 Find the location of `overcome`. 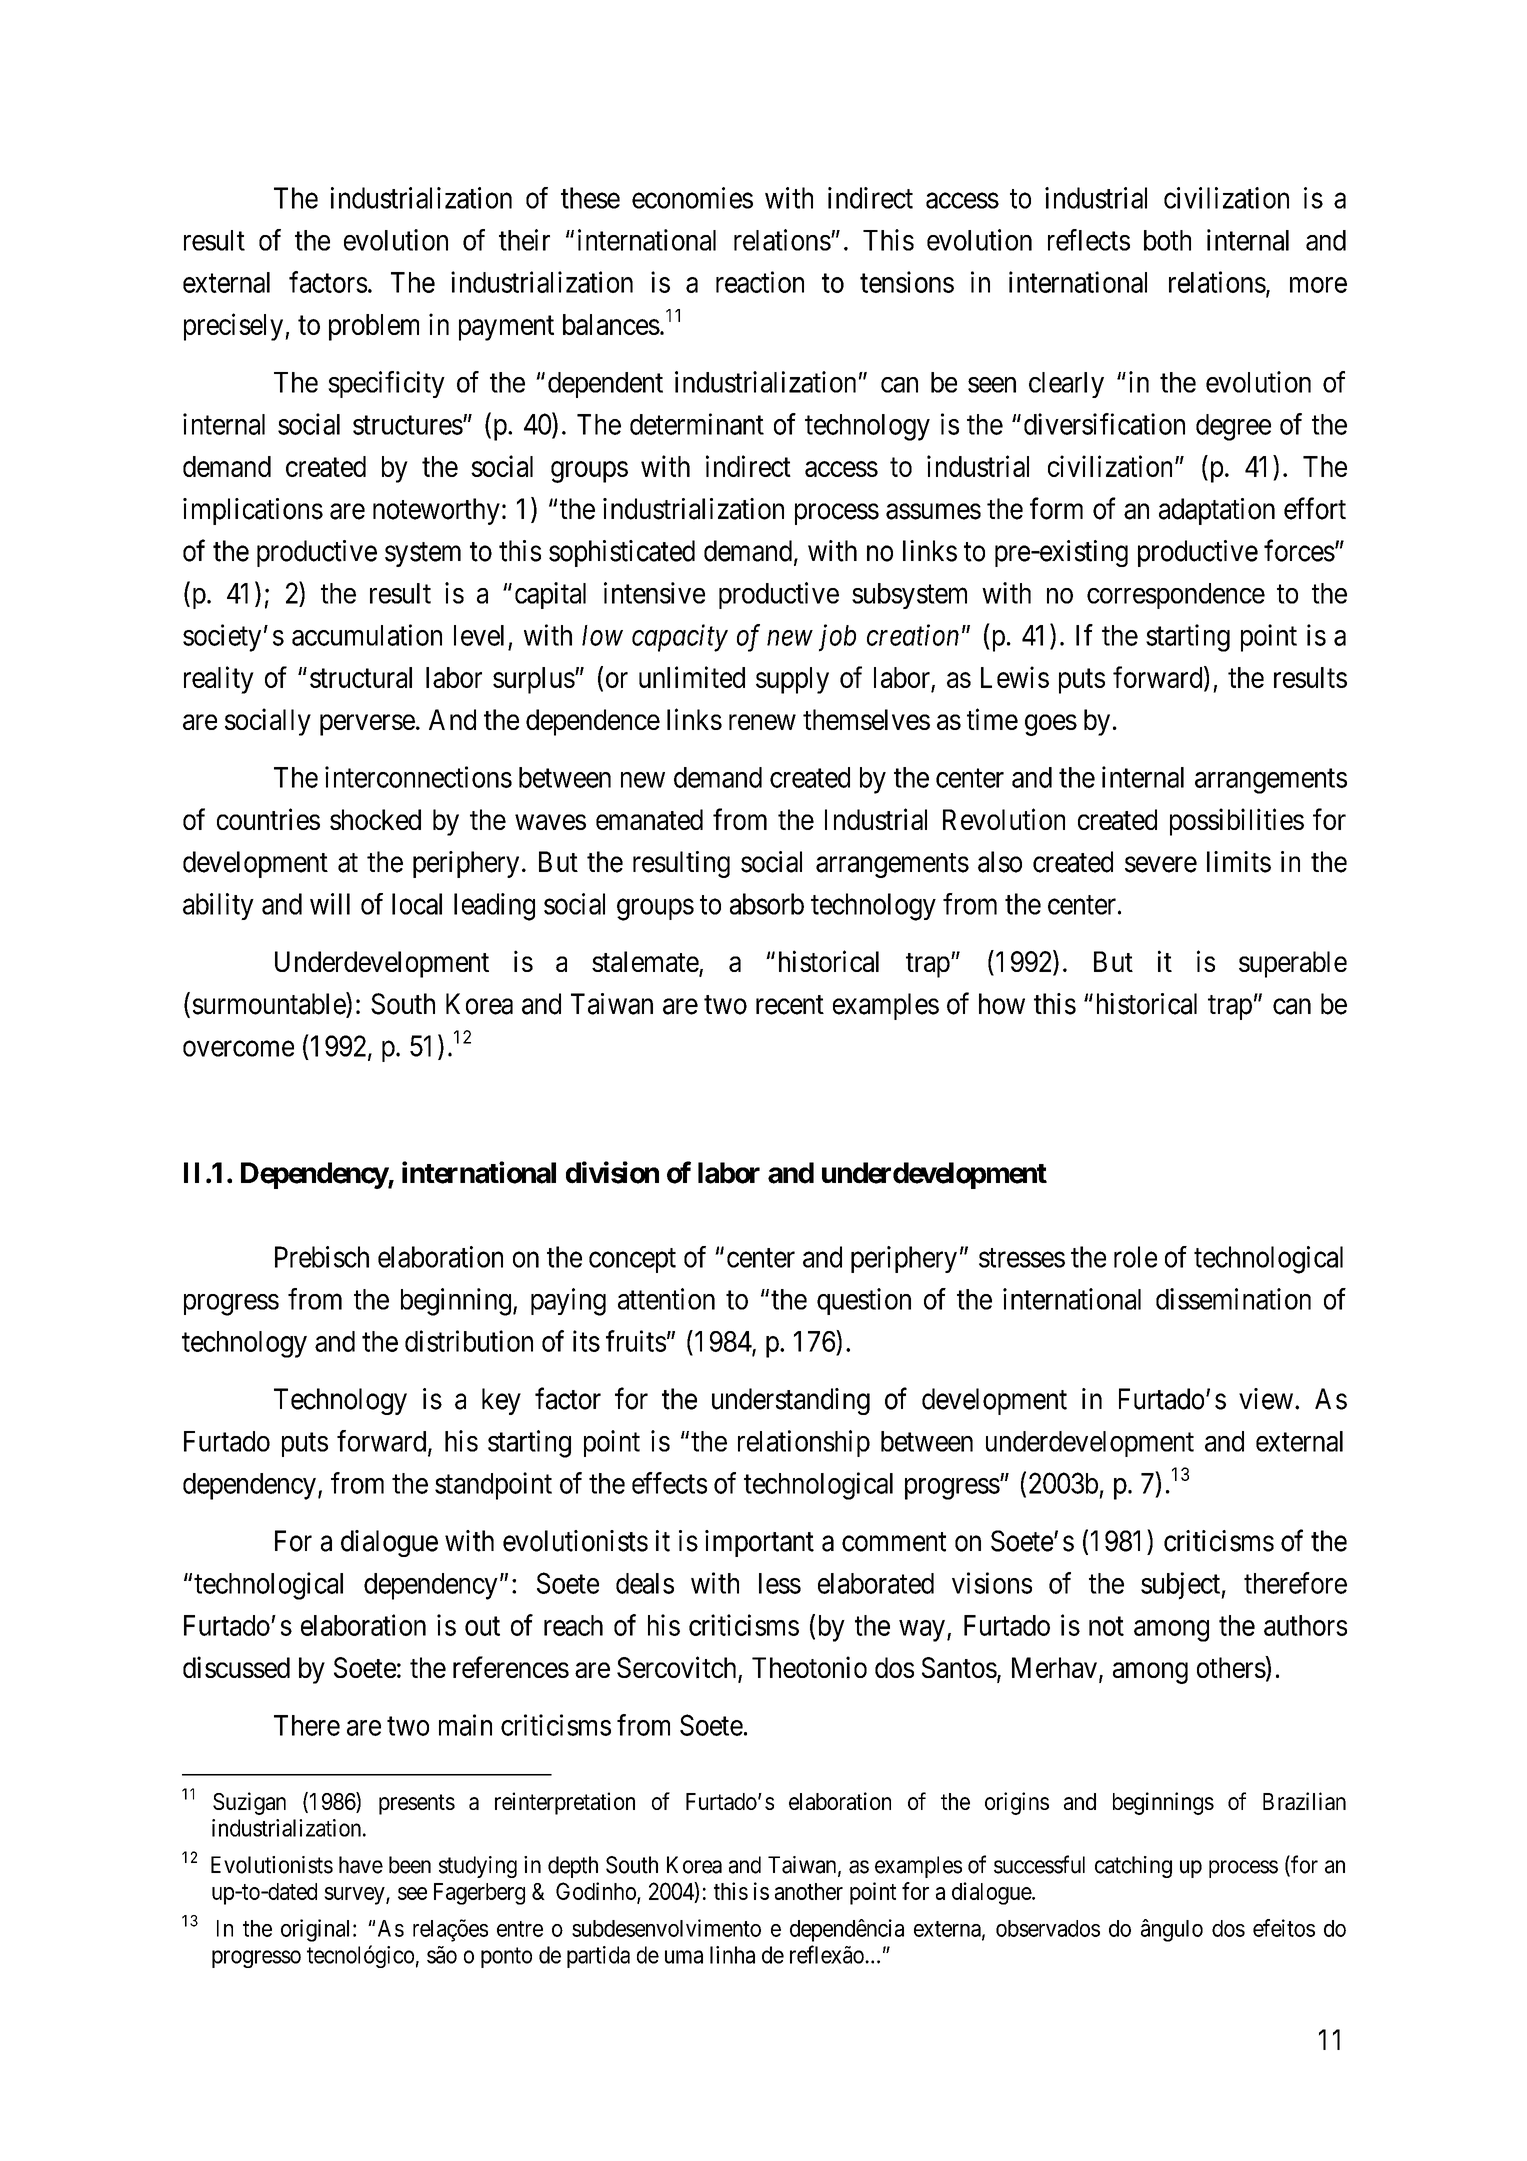

overcome is located at coordinates (238, 1049).
